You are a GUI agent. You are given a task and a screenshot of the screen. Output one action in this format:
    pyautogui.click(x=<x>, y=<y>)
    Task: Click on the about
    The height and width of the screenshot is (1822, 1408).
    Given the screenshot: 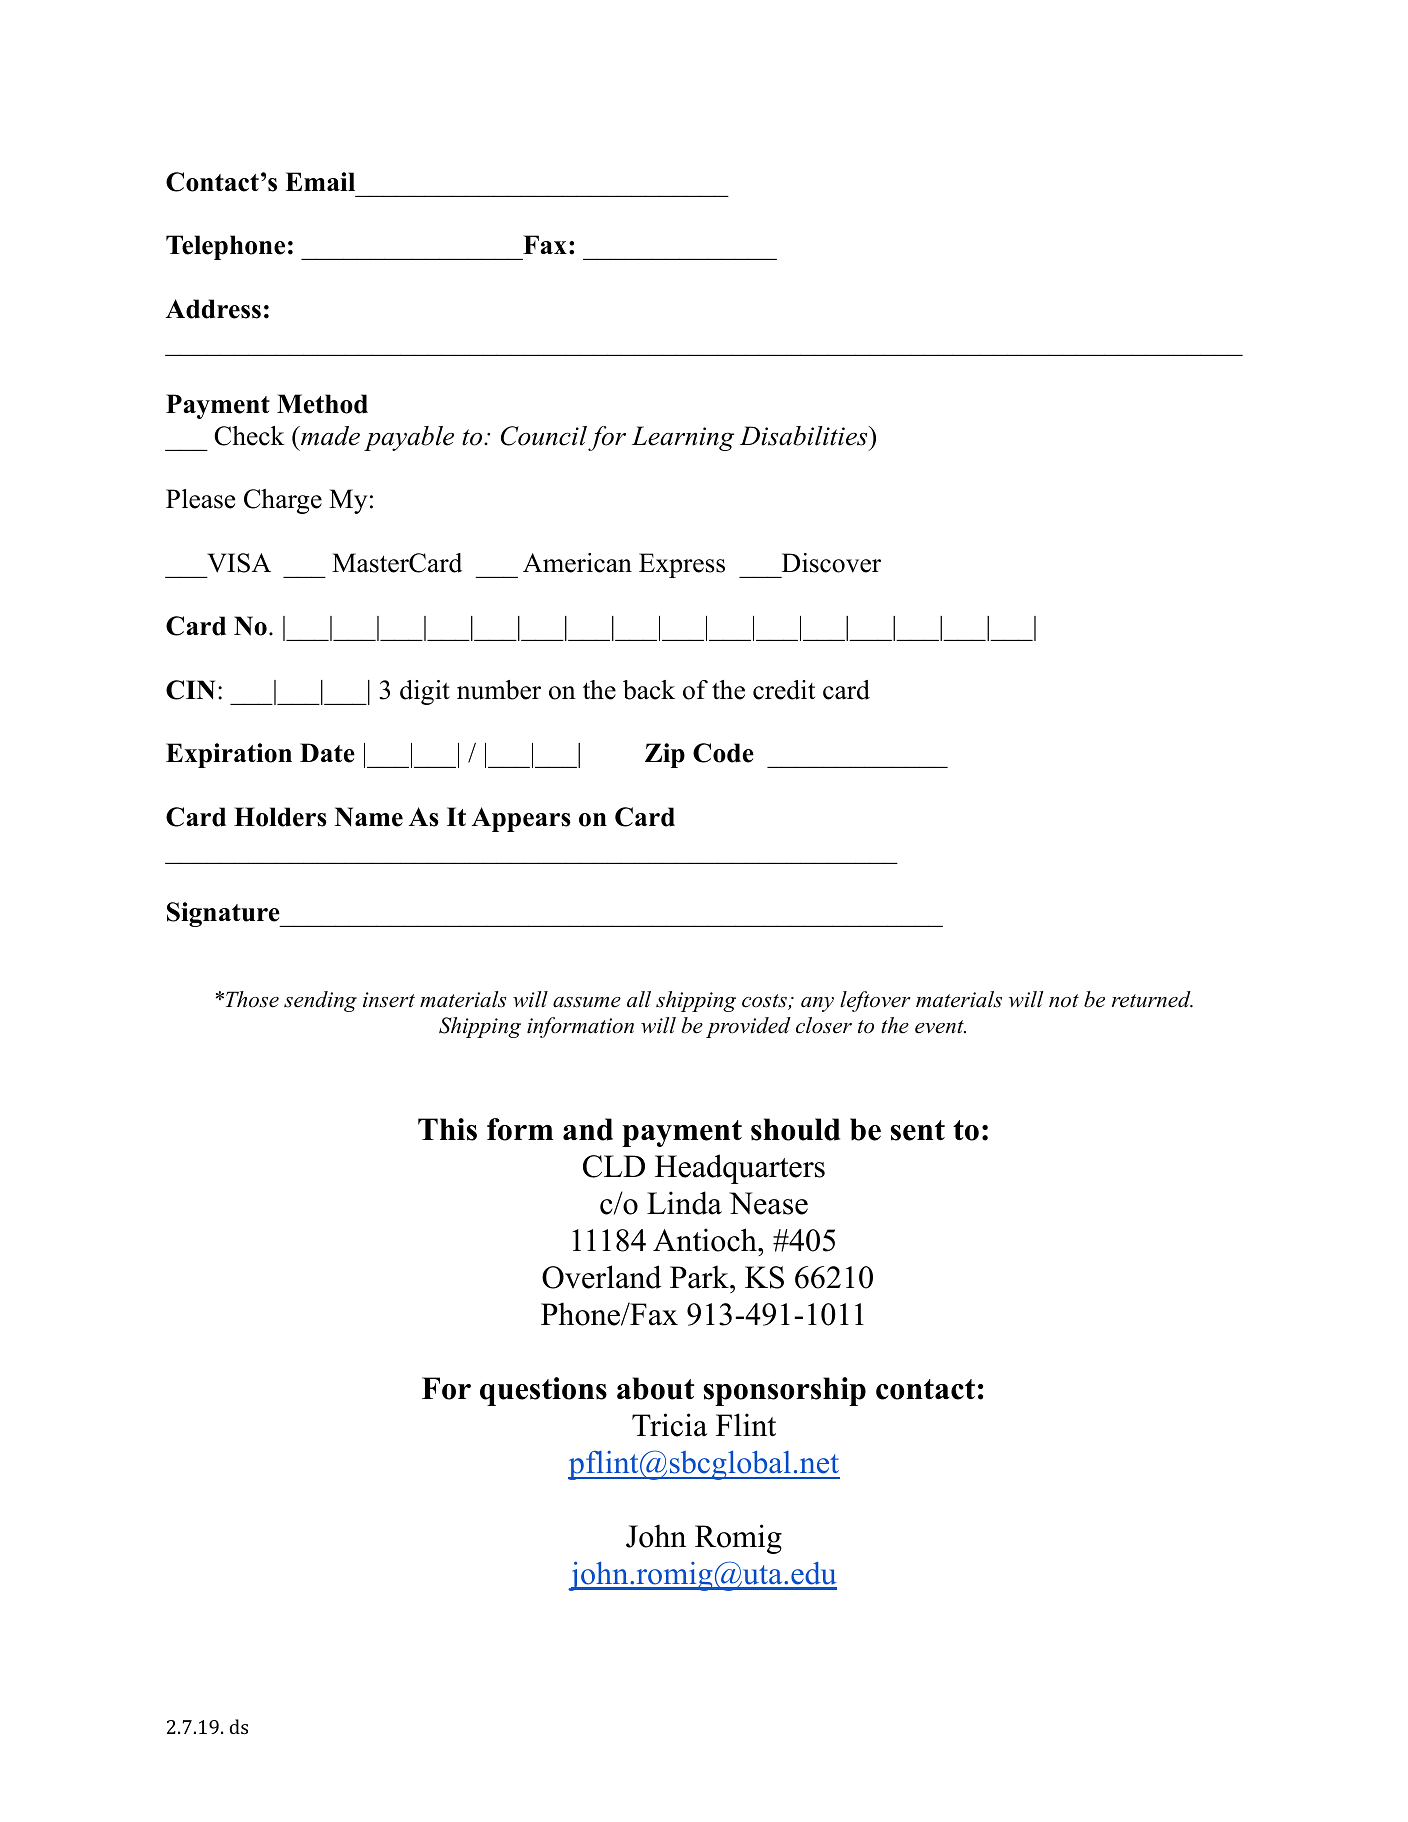 What is the action you would take?
    pyautogui.click(x=655, y=1388)
